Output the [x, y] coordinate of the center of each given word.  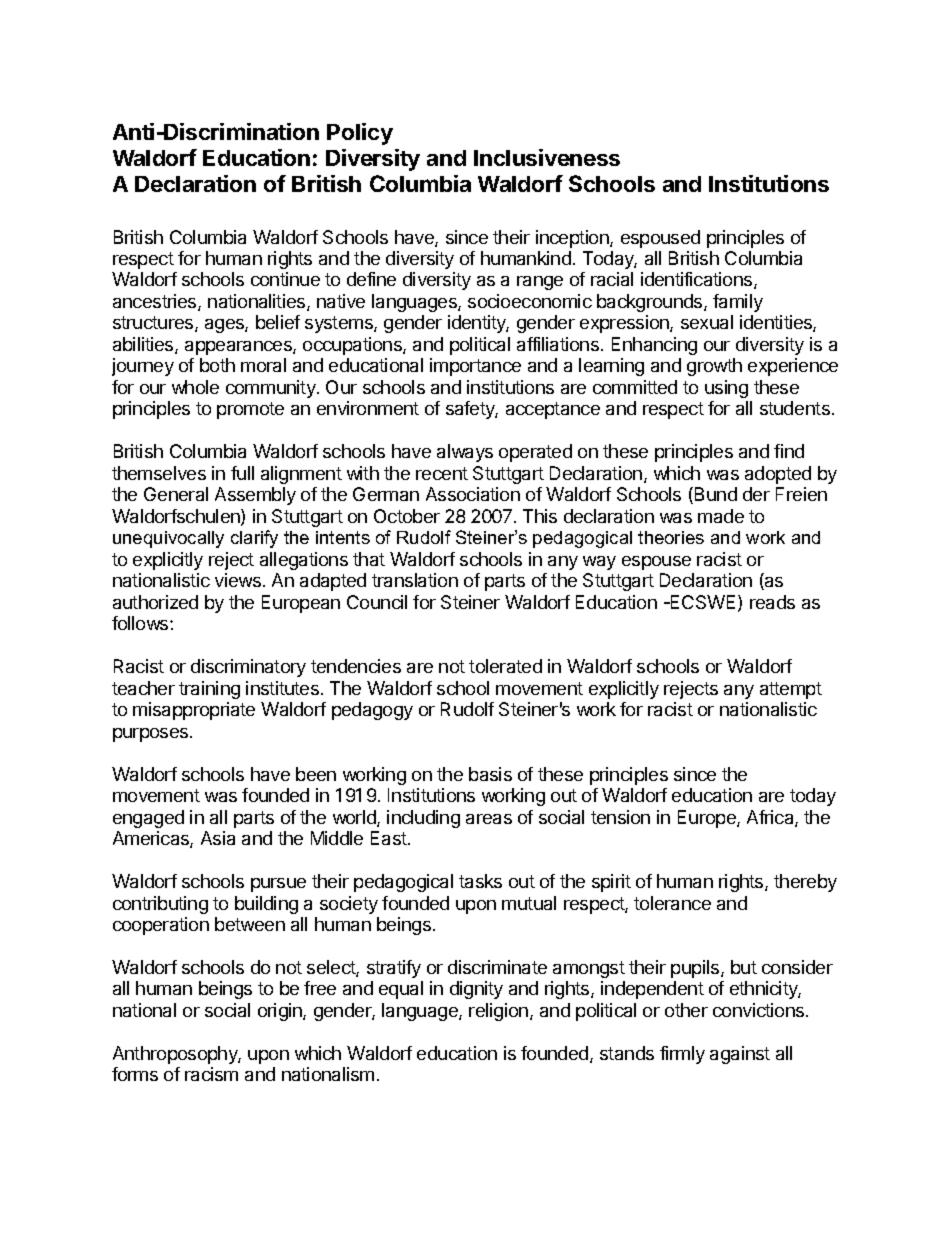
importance [475, 367]
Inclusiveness [547, 157]
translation [415, 580]
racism [211, 1074]
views [238, 580]
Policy [360, 134]
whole [195, 387]
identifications [698, 280]
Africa [771, 818]
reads [772, 602]
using [726, 389]
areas [489, 819]
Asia [218, 838]
